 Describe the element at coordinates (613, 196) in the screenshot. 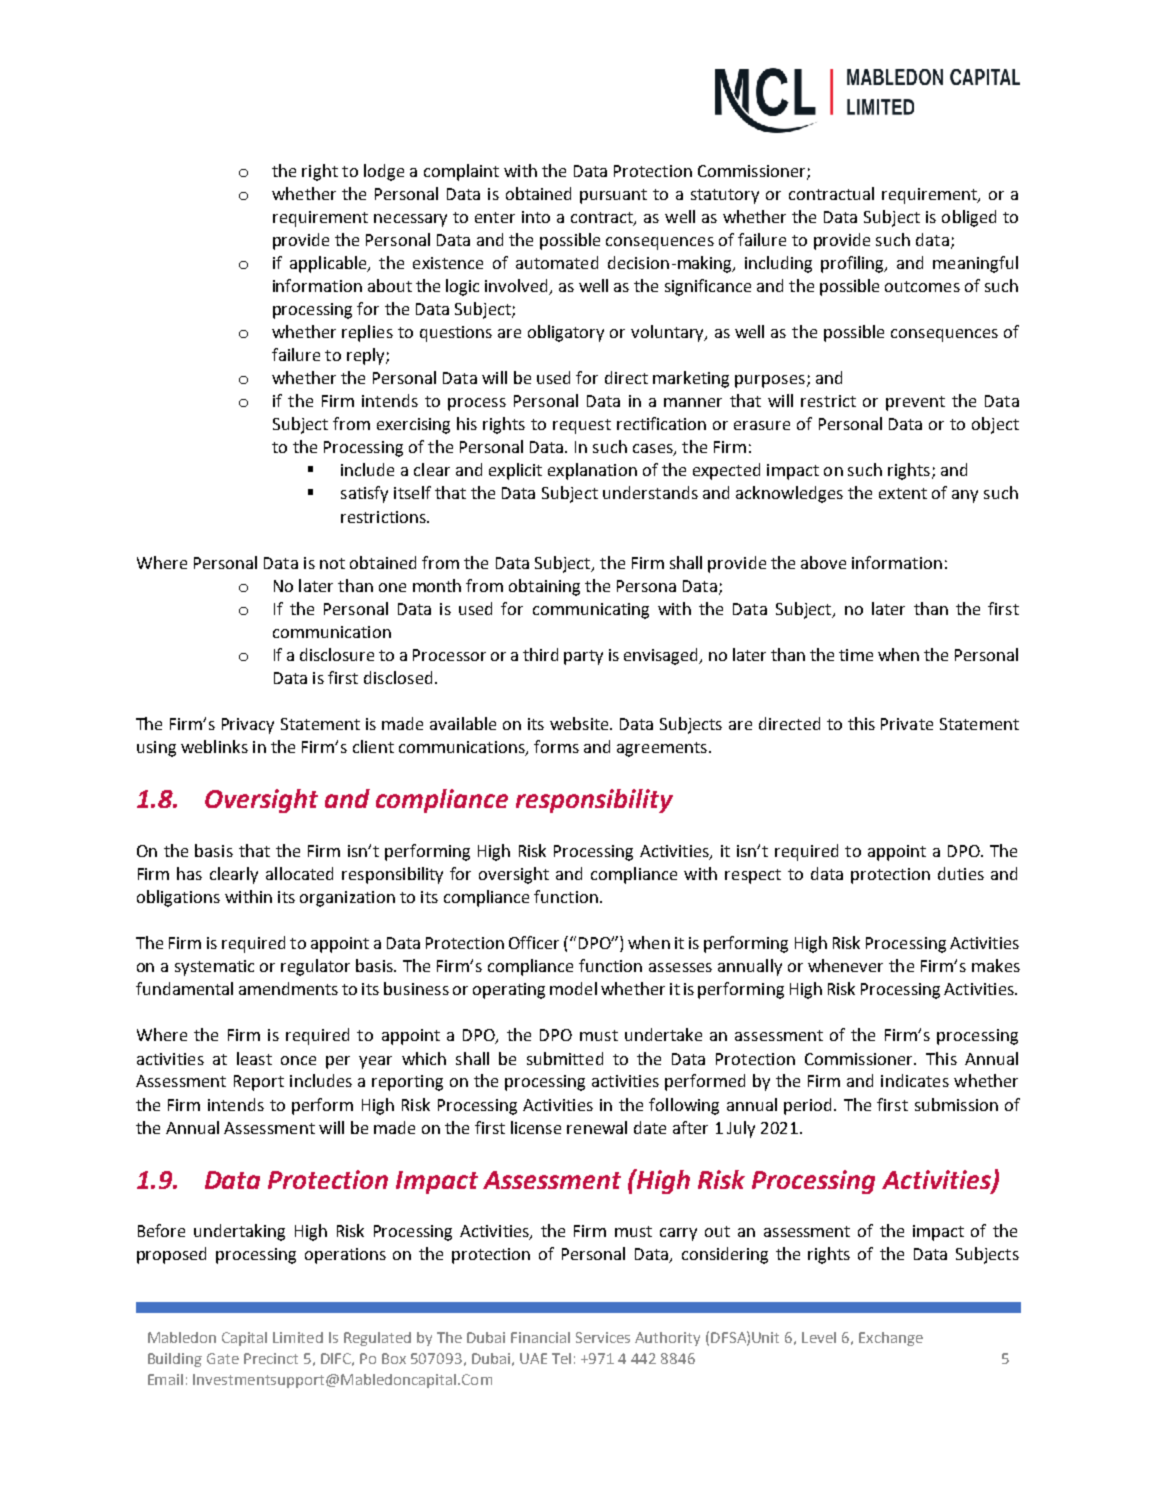

I see `pursuant` at that location.
